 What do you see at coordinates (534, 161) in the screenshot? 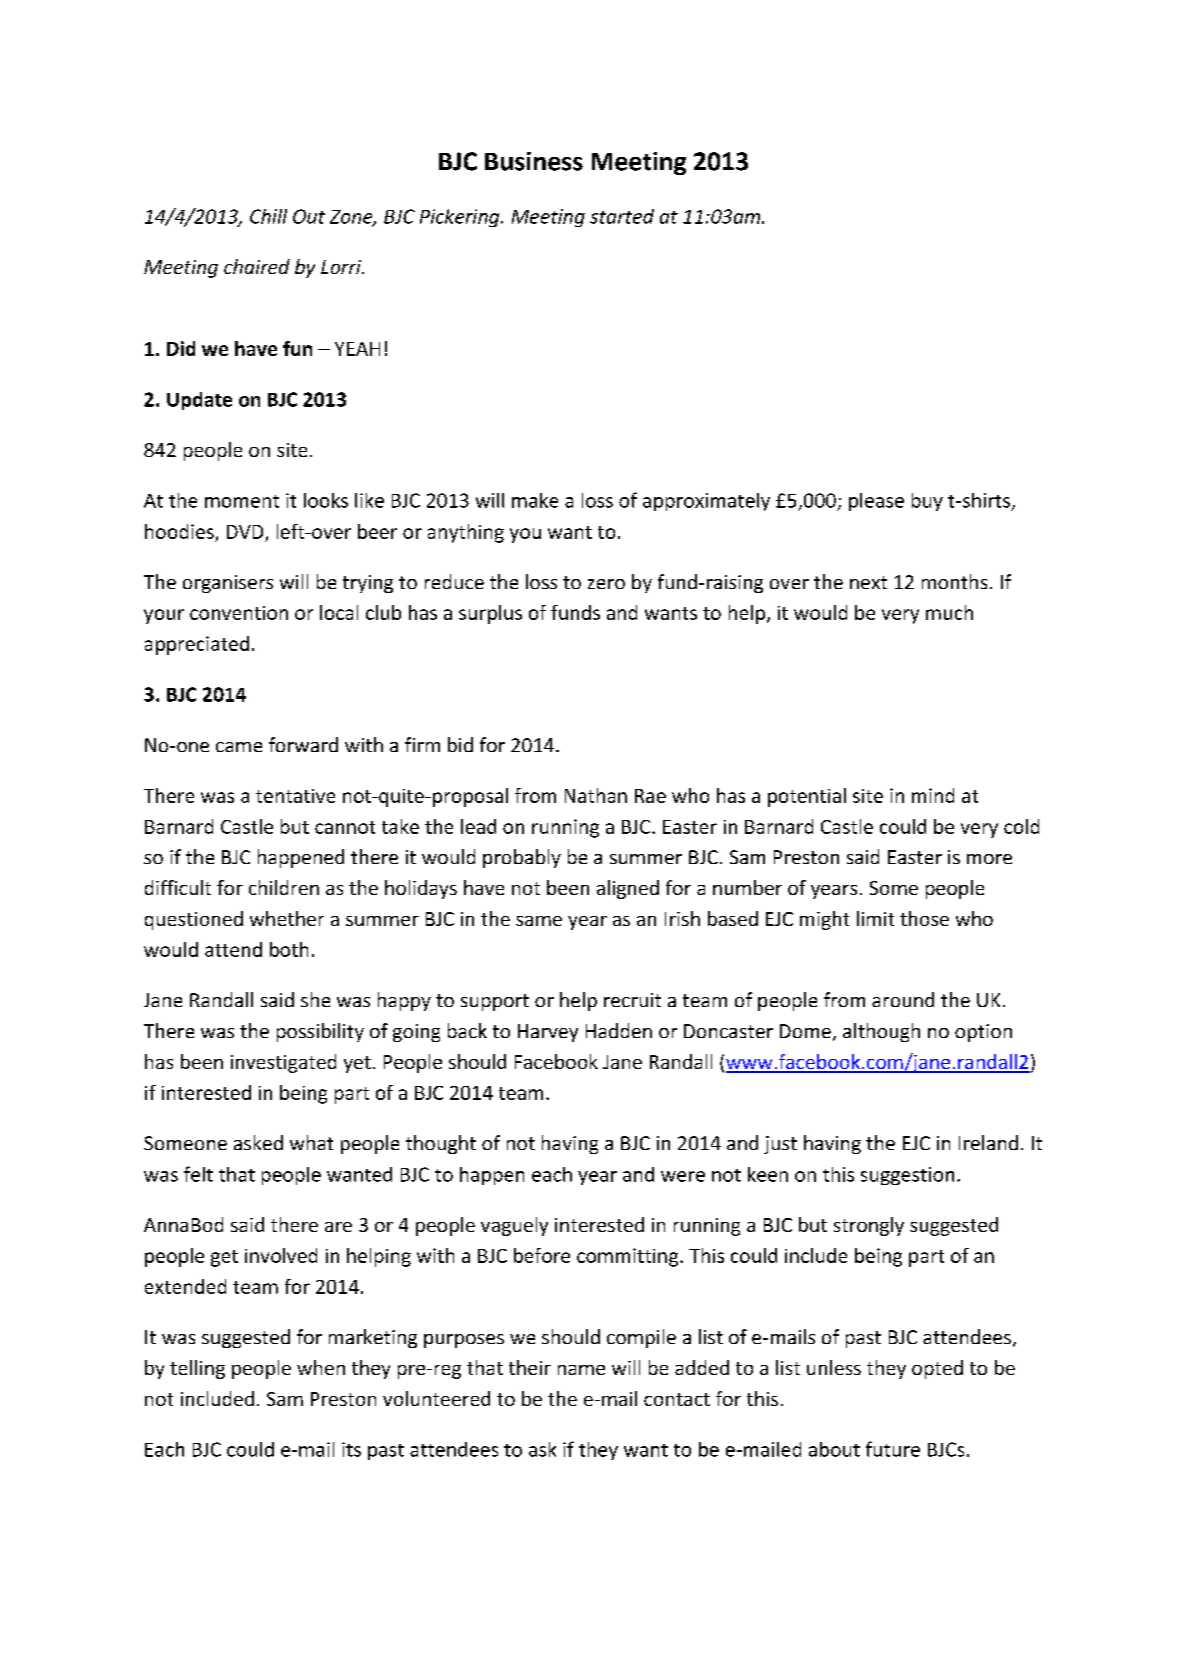
I see `Business` at bounding box center [534, 161].
